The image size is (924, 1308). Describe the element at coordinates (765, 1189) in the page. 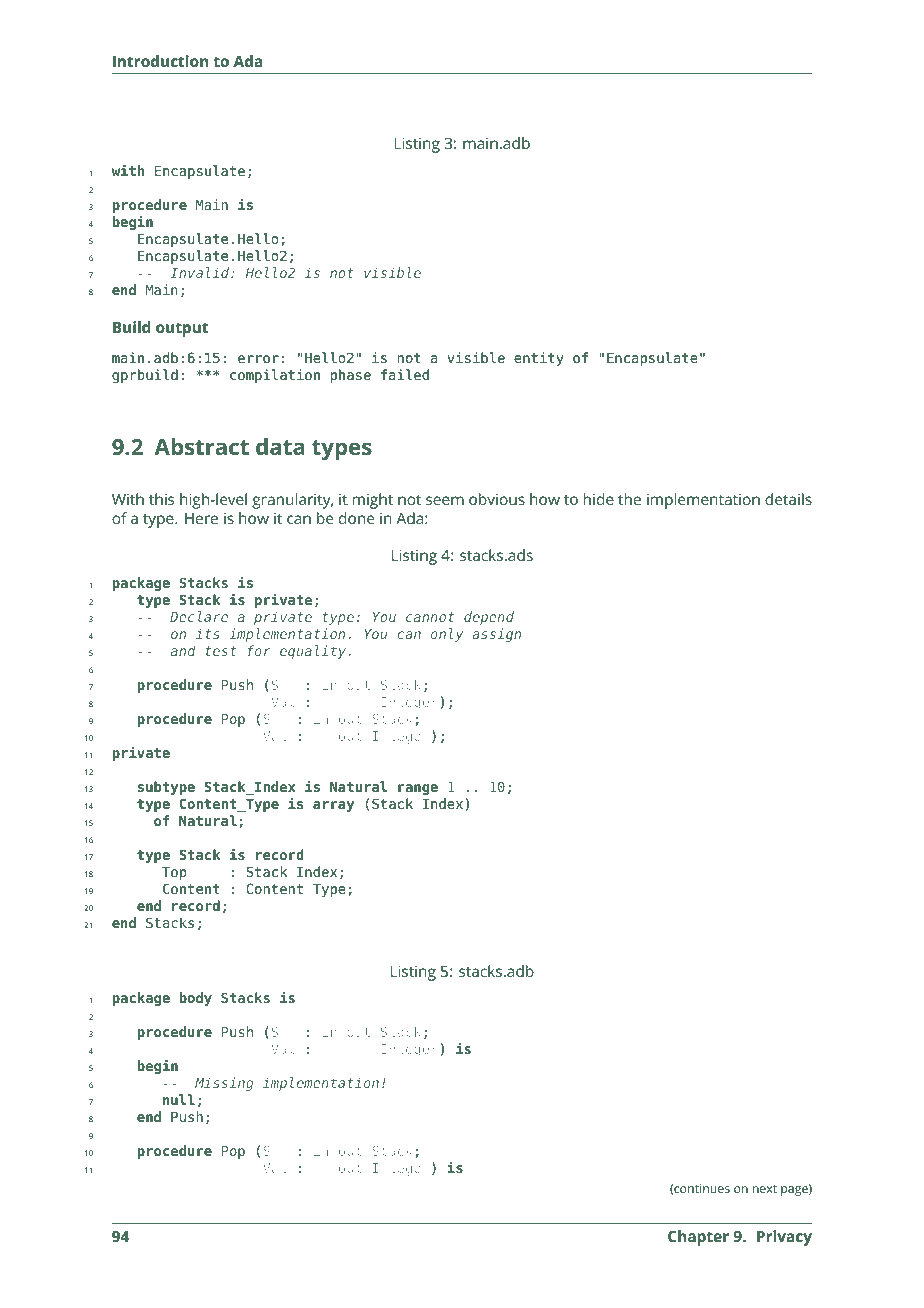

I see `next` at that location.
